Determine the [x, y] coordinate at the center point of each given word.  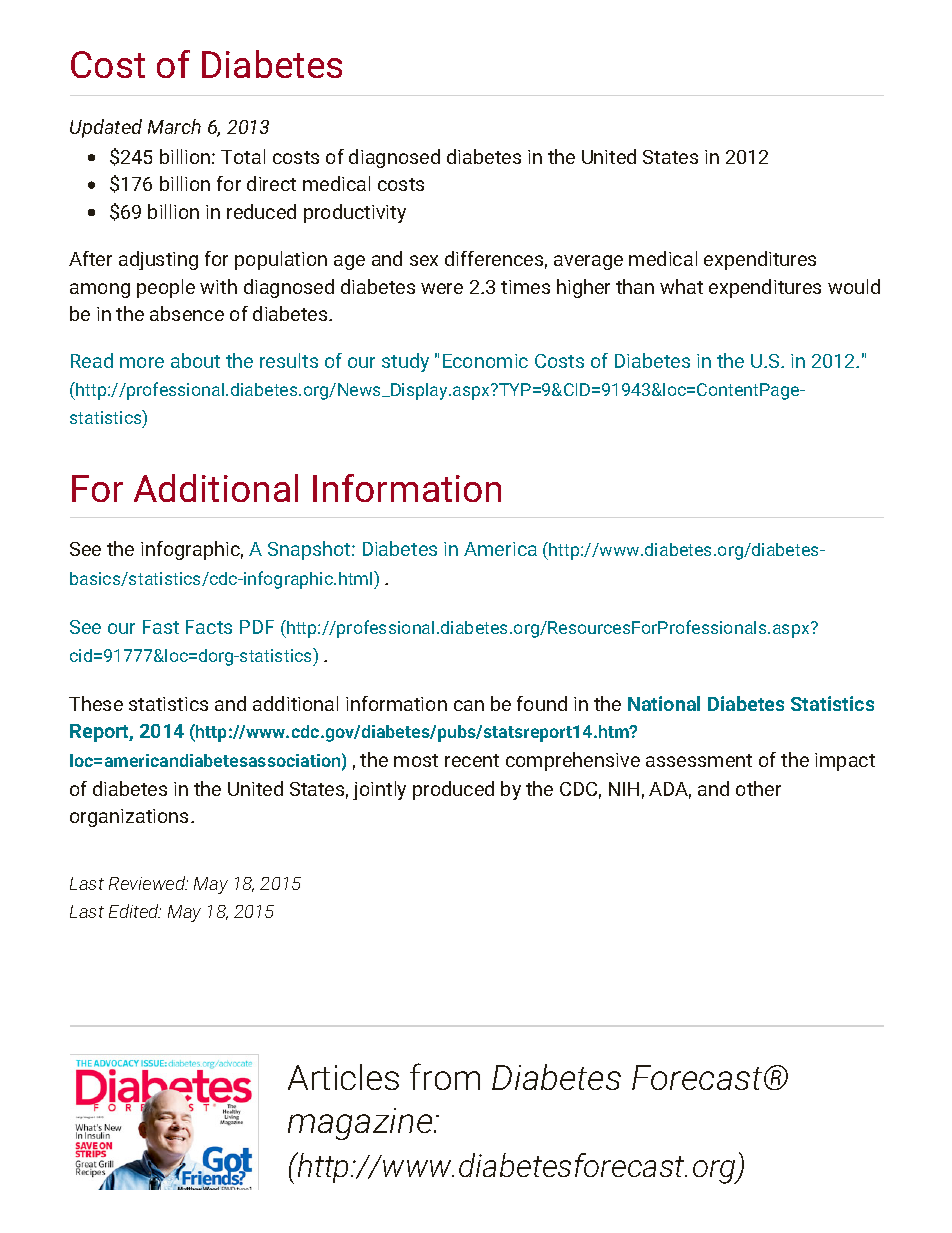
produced [453, 790]
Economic [485, 361]
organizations [131, 818]
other [758, 788]
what [681, 286]
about [195, 360]
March [174, 126]
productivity [355, 213]
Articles [343, 1077]
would [854, 286]
